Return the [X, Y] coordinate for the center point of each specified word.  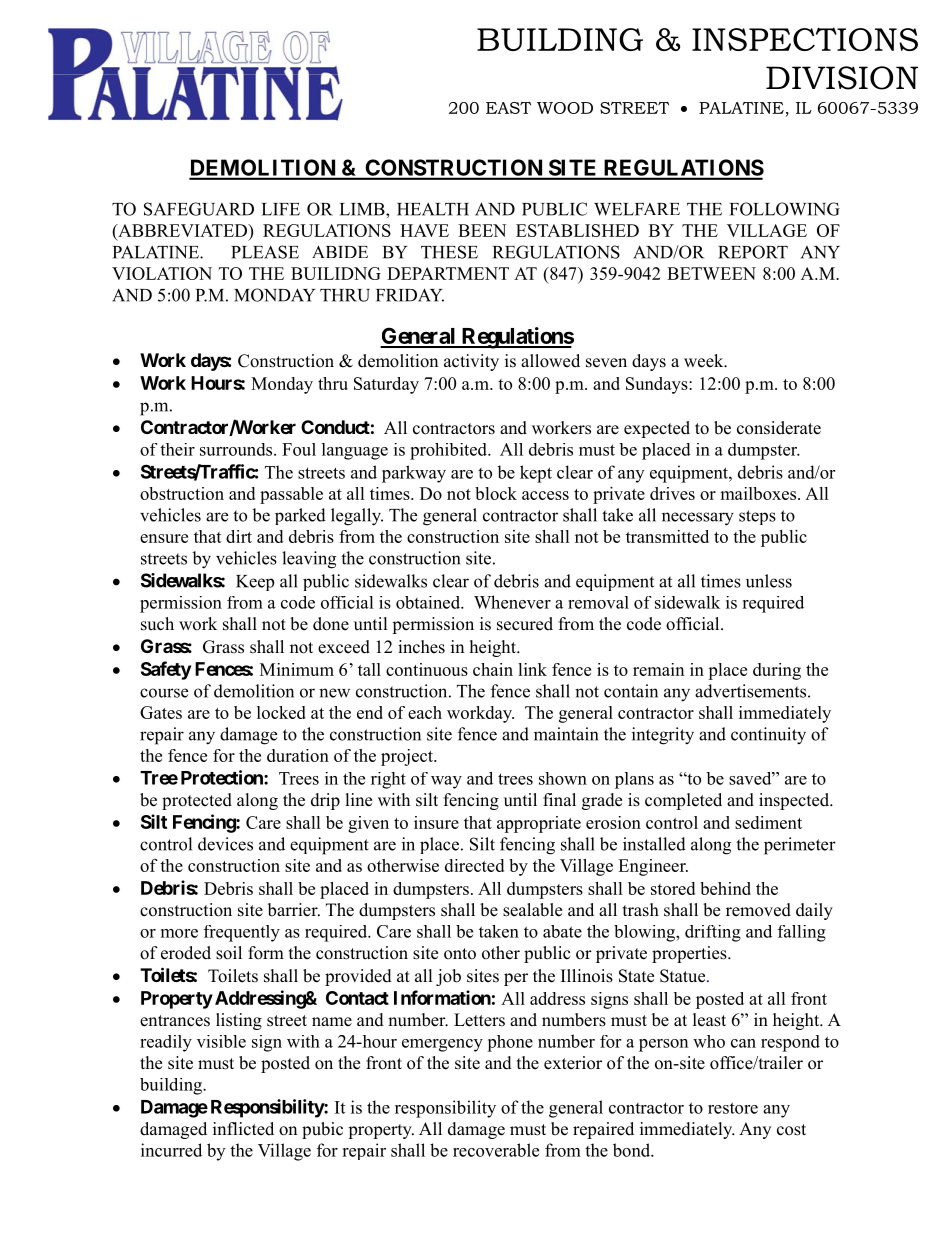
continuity [768, 736]
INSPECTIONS [805, 39]
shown [563, 778]
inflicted [243, 1129]
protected [197, 801]
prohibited [449, 451]
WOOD [565, 108]
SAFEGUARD [199, 209]
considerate [779, 428]
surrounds [237, 449]
